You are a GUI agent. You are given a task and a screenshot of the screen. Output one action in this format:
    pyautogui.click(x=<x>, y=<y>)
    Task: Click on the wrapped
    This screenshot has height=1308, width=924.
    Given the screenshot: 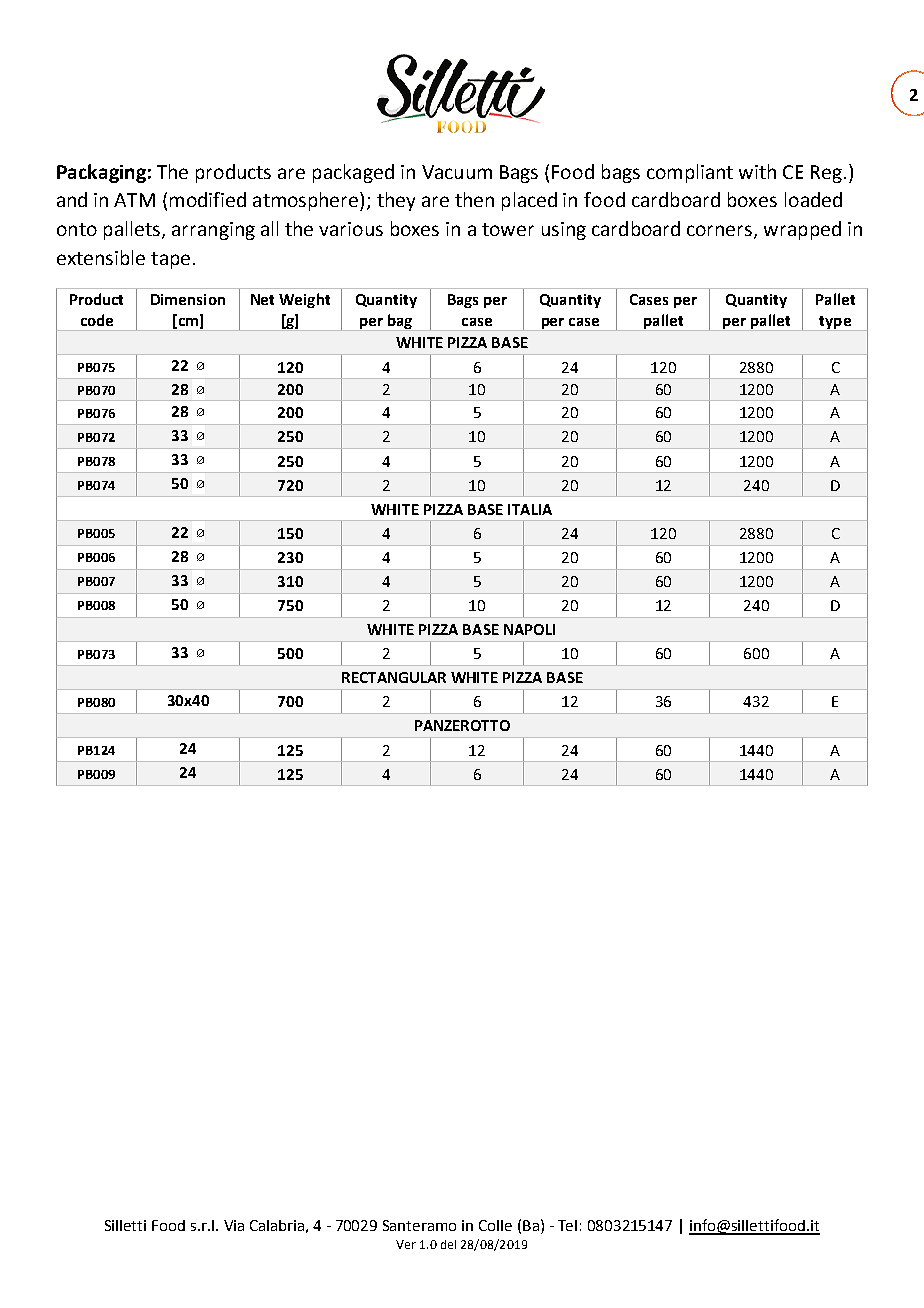 What is the action you would take?
    pyautogui.click(x=802, y=230)
